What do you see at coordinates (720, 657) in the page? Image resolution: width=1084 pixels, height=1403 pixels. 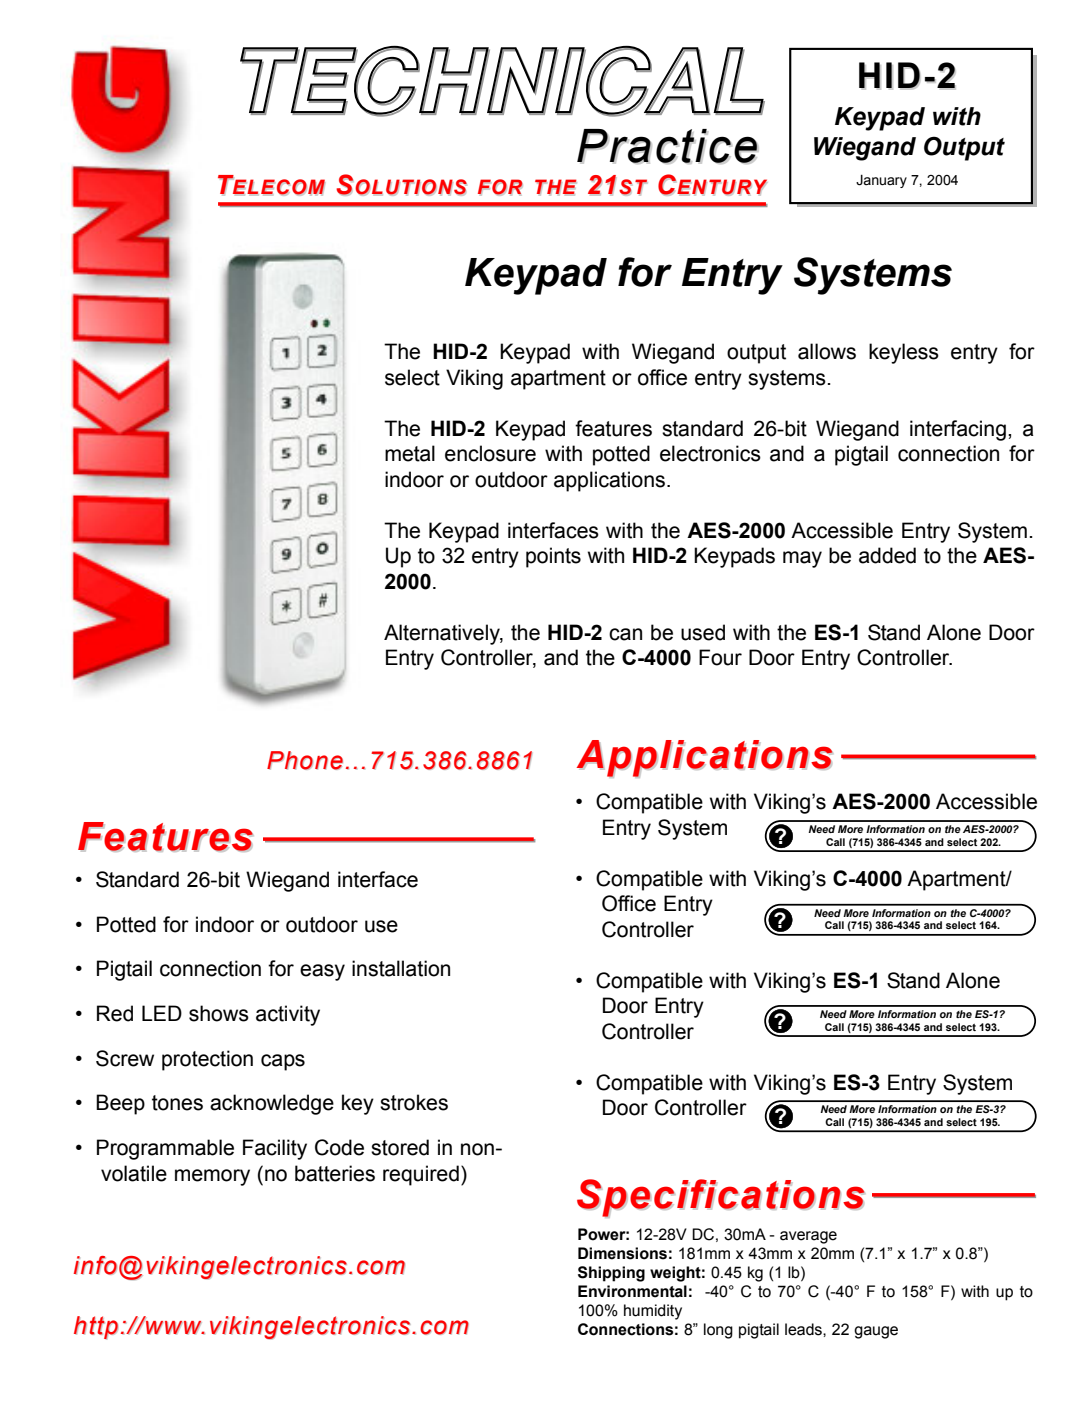 I see `Four` at bounding box center [720, 657].
